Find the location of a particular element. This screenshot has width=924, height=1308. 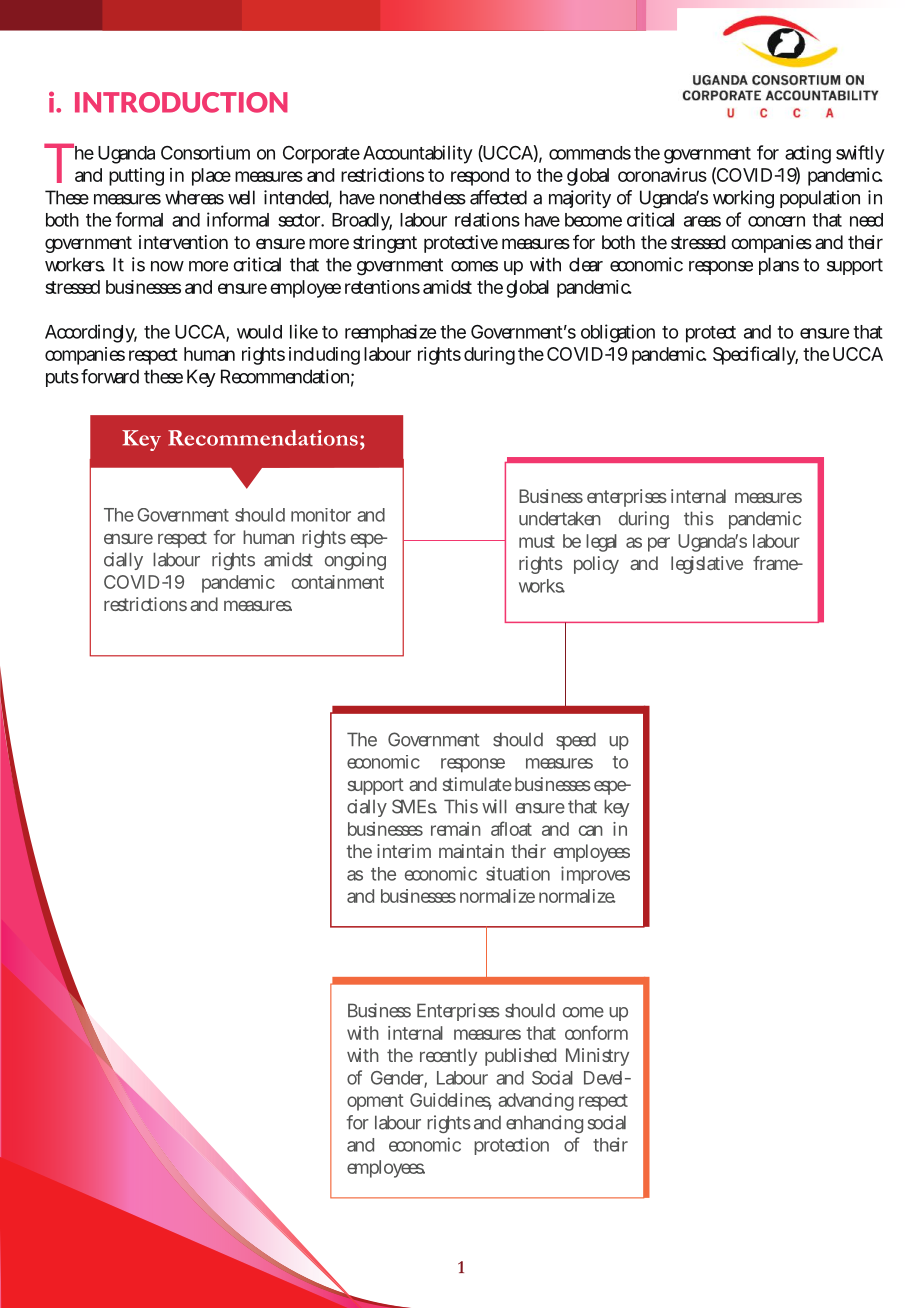

Gender is located at coordinates (399, 1079).
